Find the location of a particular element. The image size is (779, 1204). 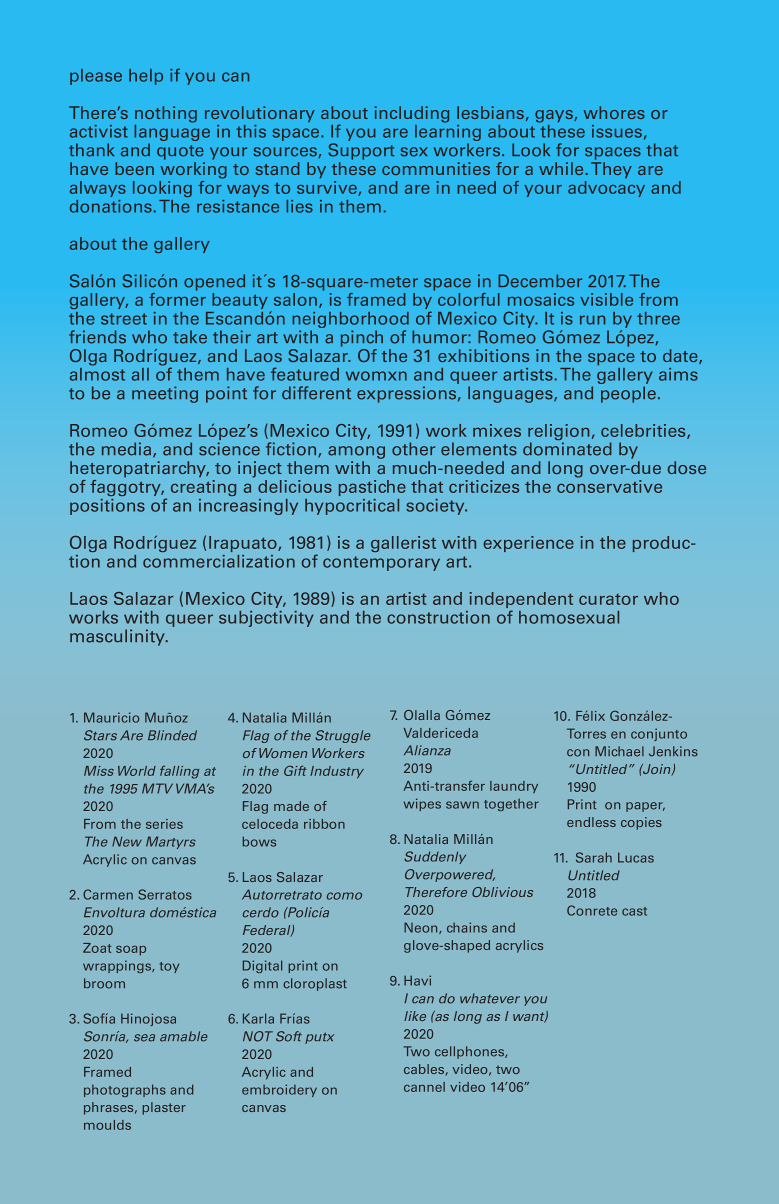

photographs is located at coordinates (125, 1090).
